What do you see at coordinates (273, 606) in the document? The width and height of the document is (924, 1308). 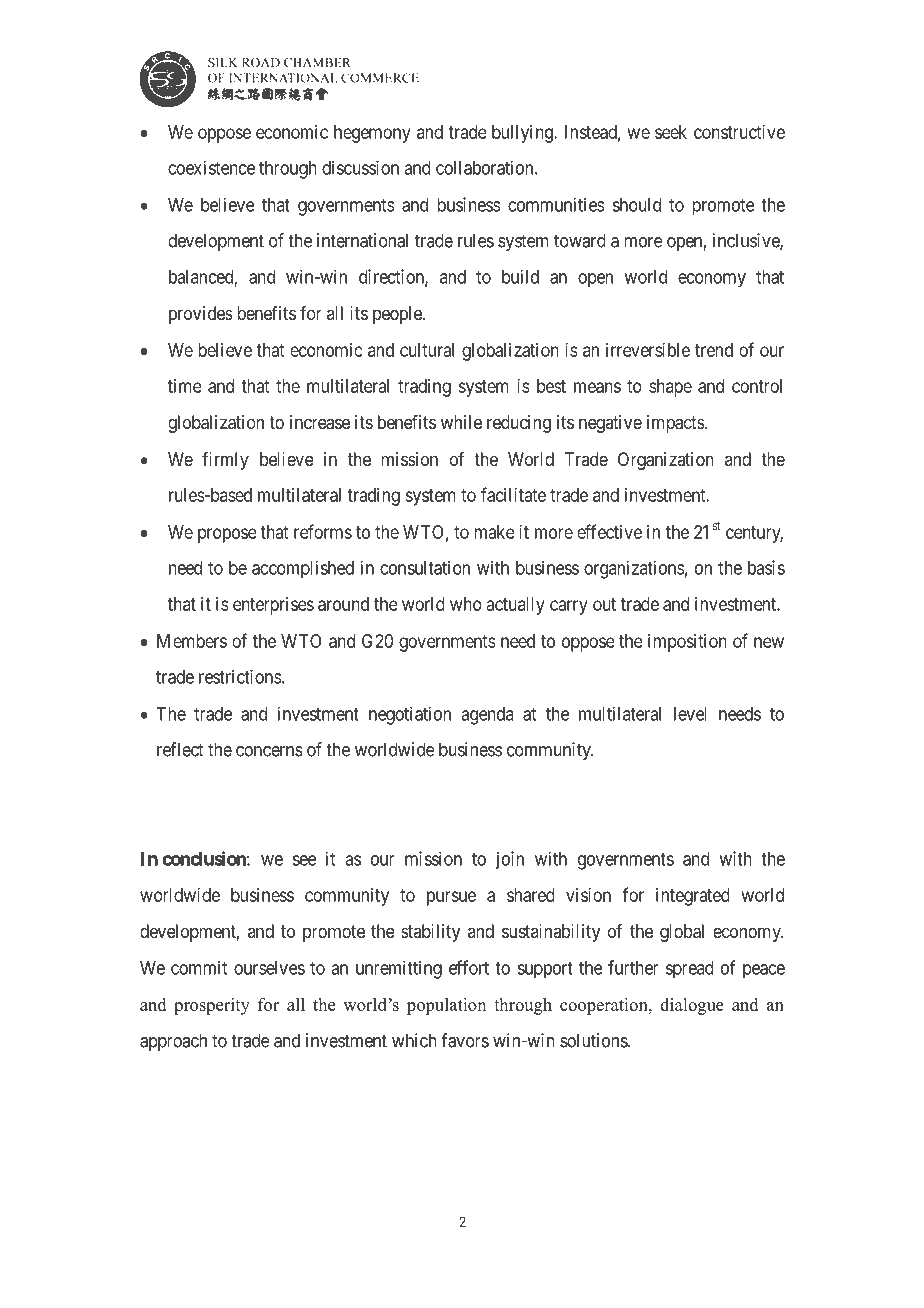 I see `enterprises` at bounding box center [273, 606].
